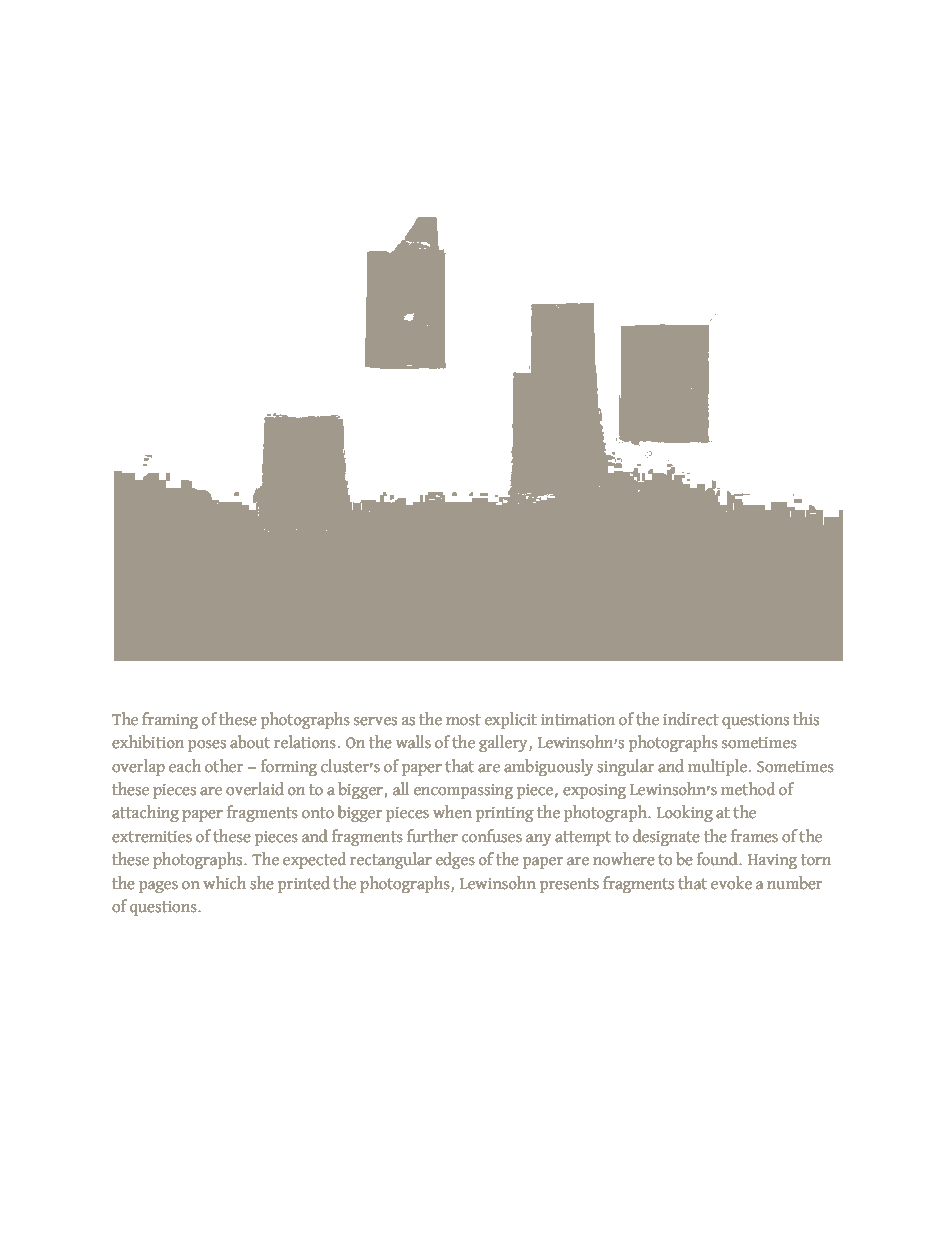 This screenshot has width=952, height=1233. I want to click on which, so click(224, 883).
